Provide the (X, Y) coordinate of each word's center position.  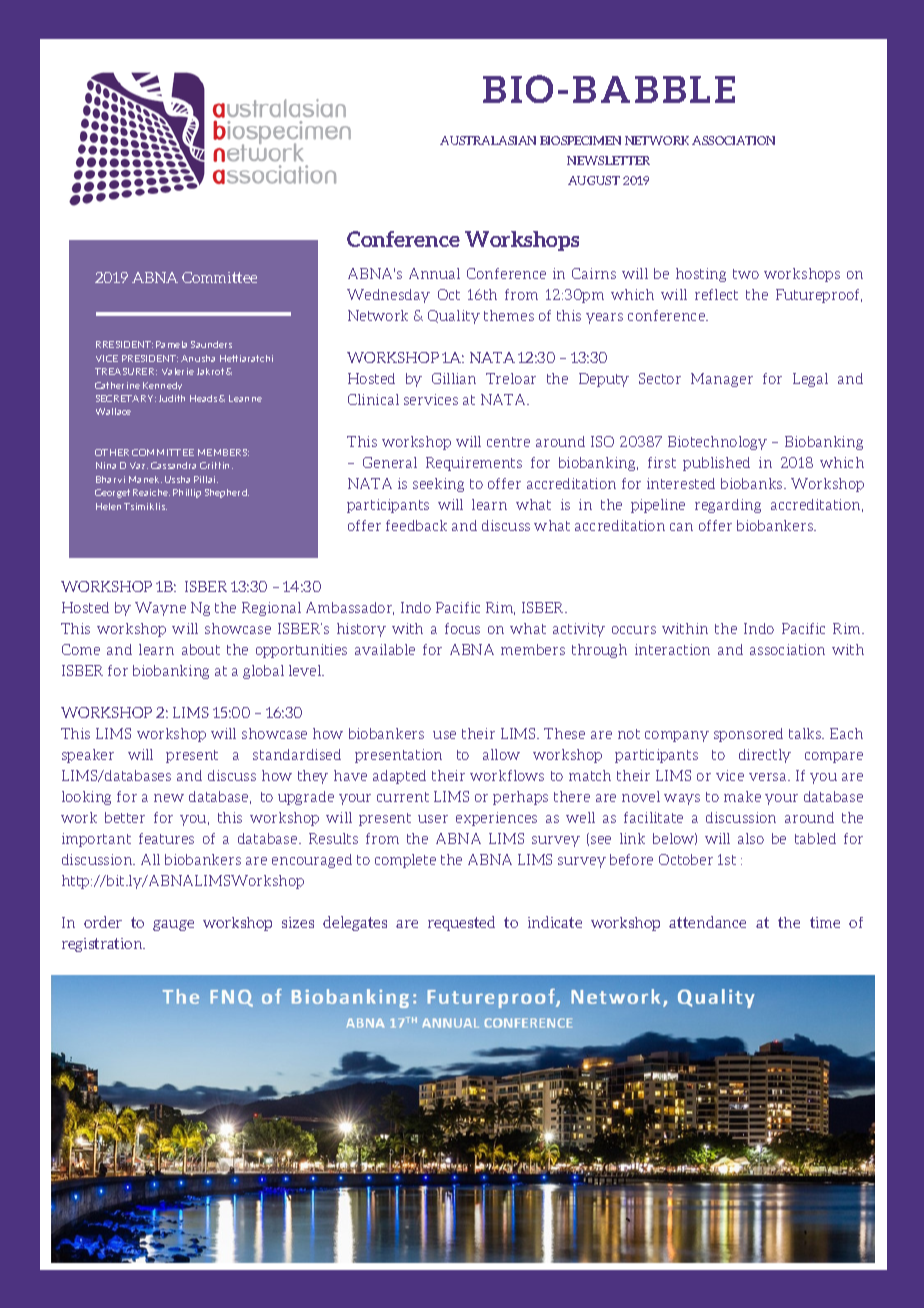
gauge (173, 925)
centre (508, 442)
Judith (172, 398)
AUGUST (594, 180)
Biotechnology (717, 443)
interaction (672, 649)
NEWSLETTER (608, 160)
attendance (707, 922)
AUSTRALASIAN (488, 140)
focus (462, 628)
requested (461, 923)
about (201, 649)
